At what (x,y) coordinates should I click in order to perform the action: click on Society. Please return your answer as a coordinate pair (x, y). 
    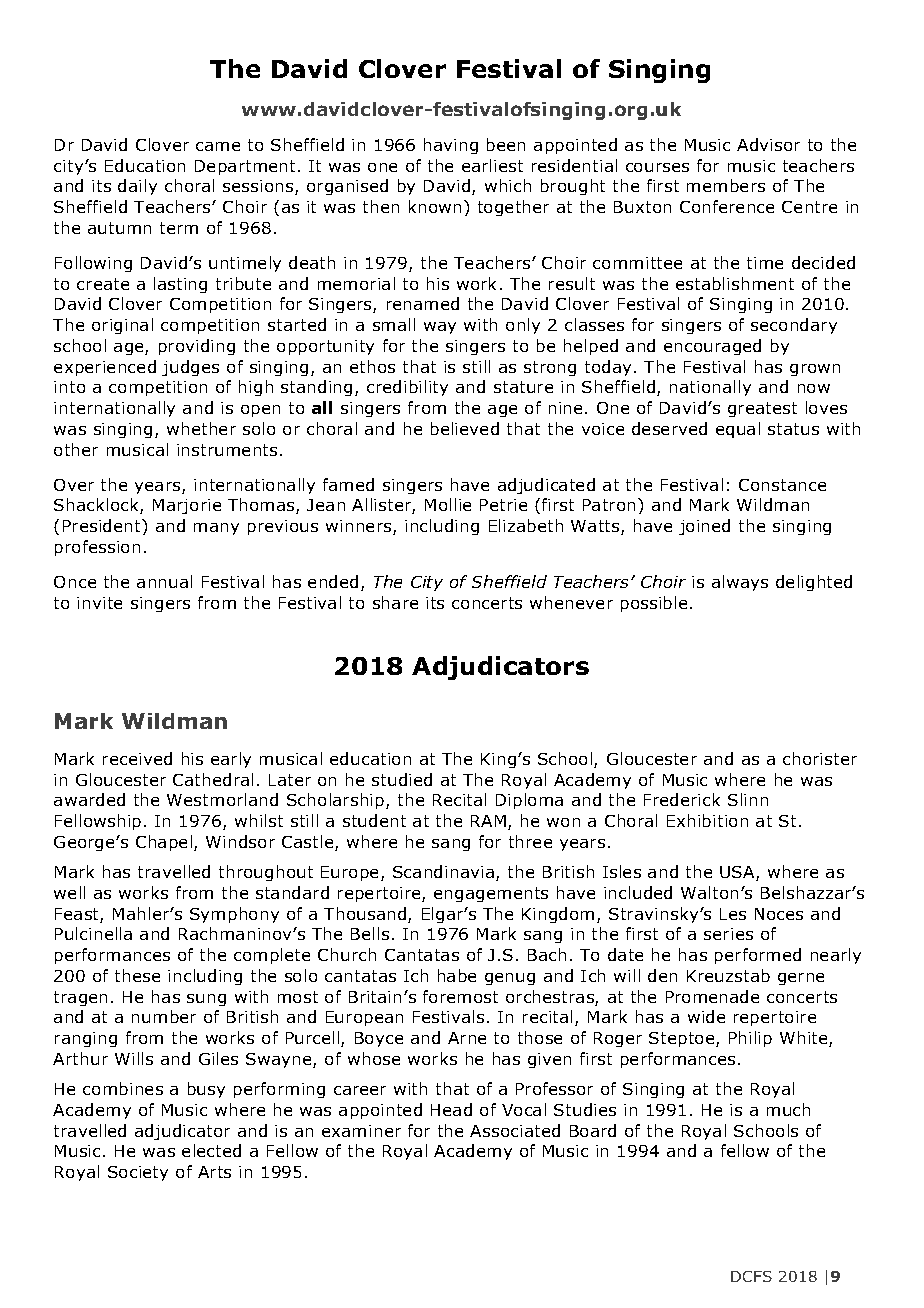
    Looking at the image, I should click on (138, 1173).
